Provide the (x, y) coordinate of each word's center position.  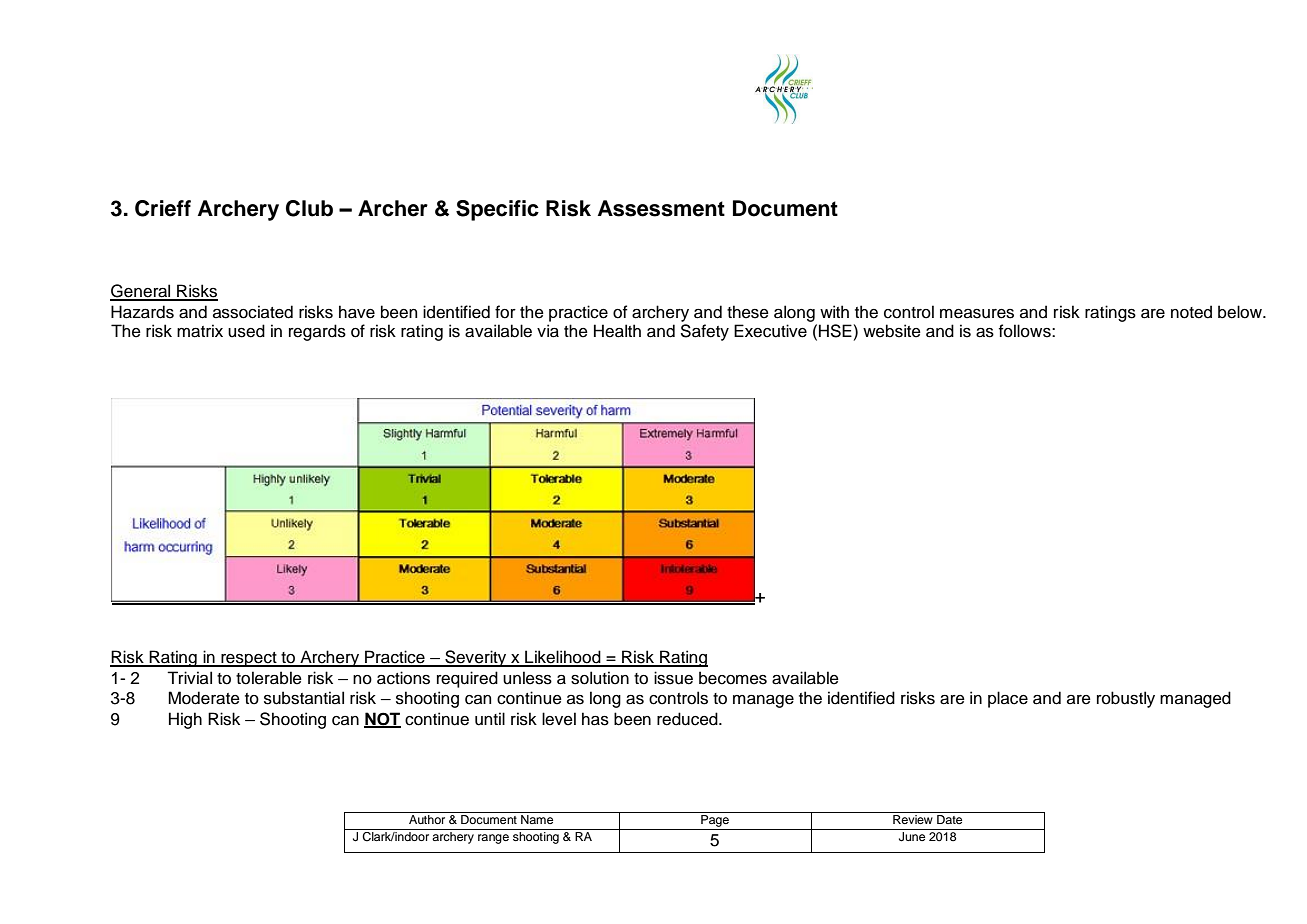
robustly (1126, 699)
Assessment (661, 208)
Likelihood (563, 658)
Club (309, 208)
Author (427, 819)
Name (537, 819)
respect (249, 659)
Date (949, 819)
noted (1191, 312)
